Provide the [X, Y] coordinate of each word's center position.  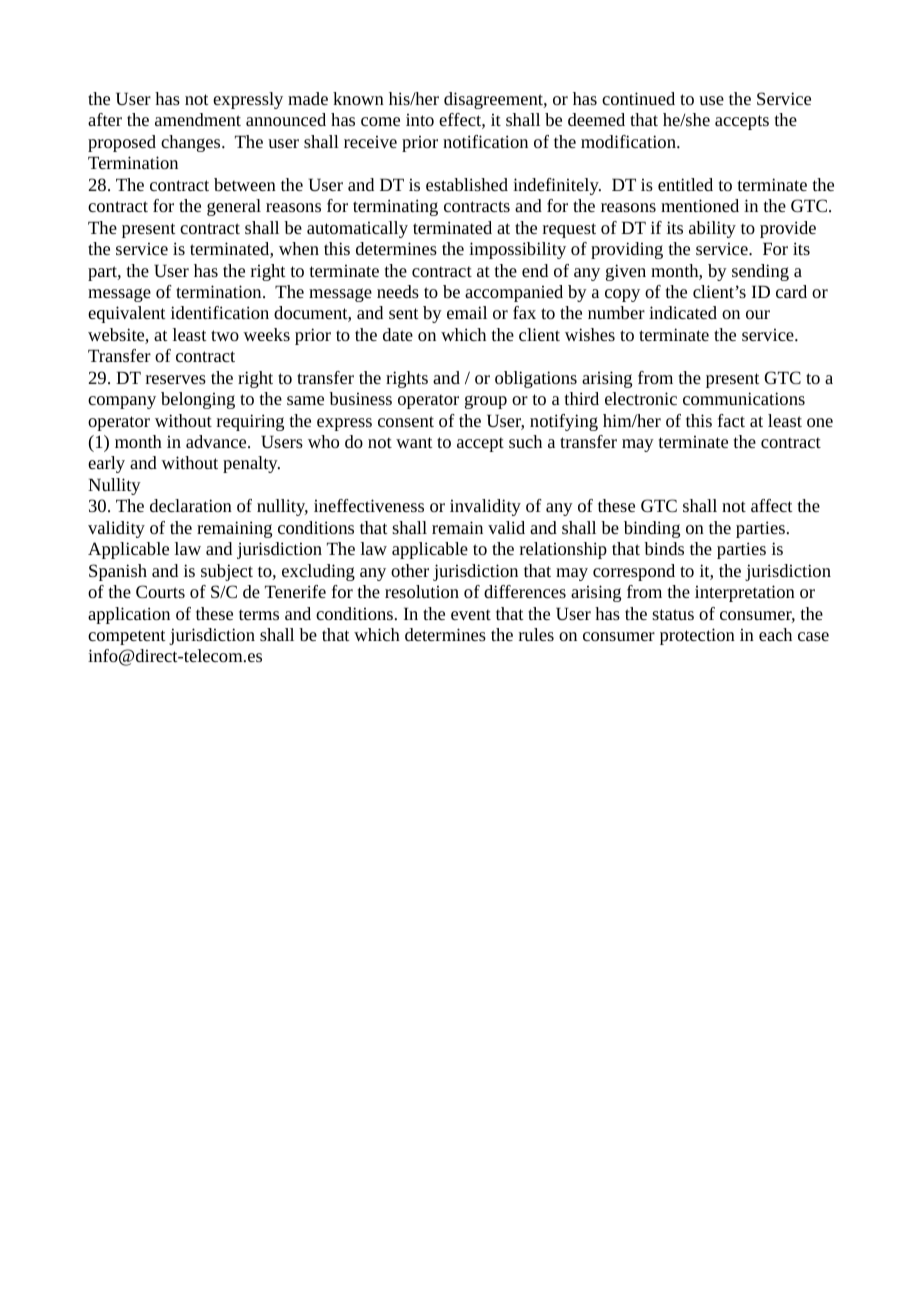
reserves [176, 379]
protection [697, 636]
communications [744, 398]
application [129, 615]
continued [638, 98]
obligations [536, 379]
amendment [198, 119]
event [471, 614]
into [420, 120]
